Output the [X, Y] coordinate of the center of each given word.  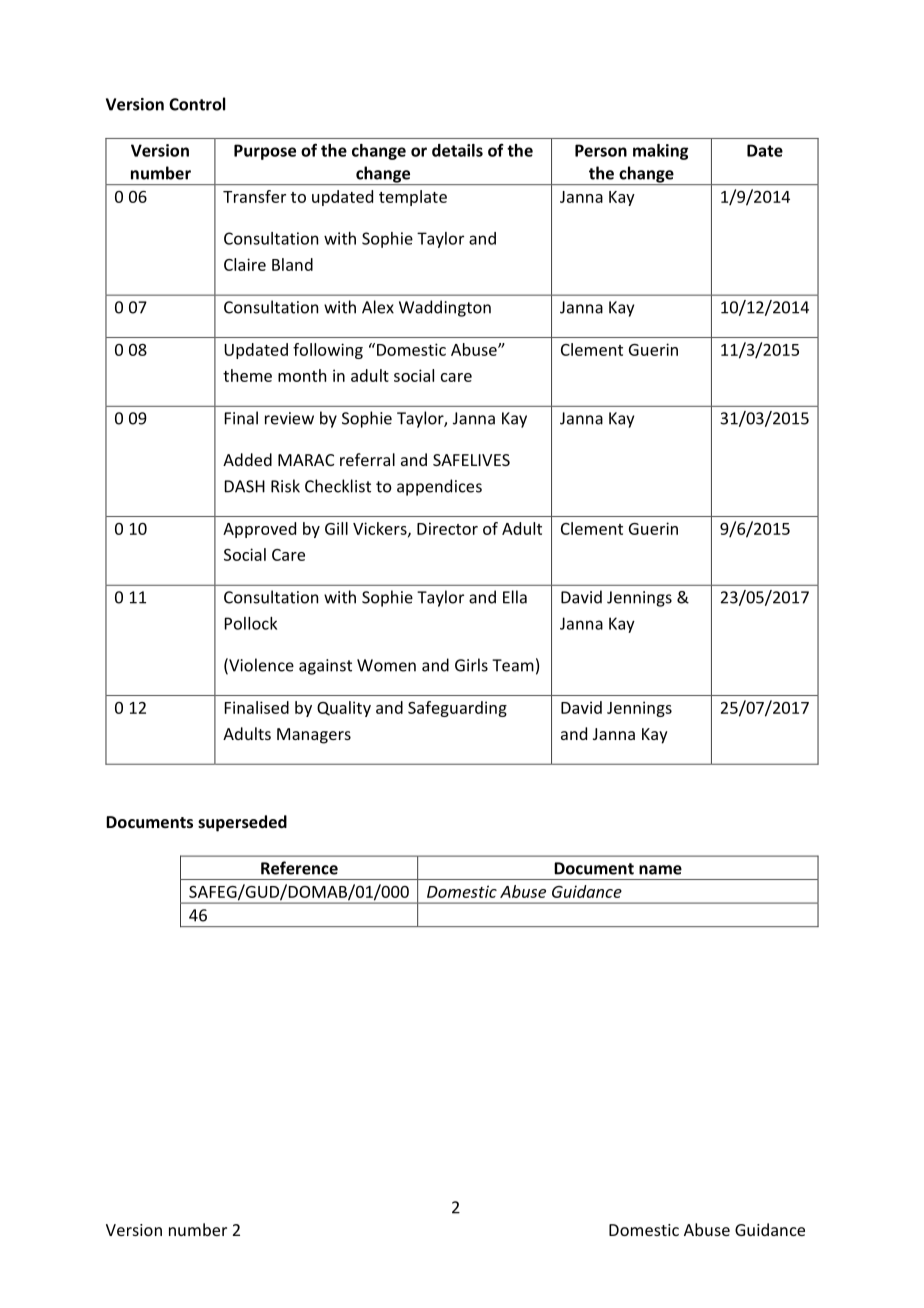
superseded [242, 823]
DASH [245, 486]
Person [601, 150]
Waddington [445, 308]
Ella [515, 597]
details [457, 150]
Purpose [265, 152]
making [660, 152]
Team [513, 665]
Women [386, 665]
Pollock [251, 623]
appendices [439, 487]
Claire [245, 264]
